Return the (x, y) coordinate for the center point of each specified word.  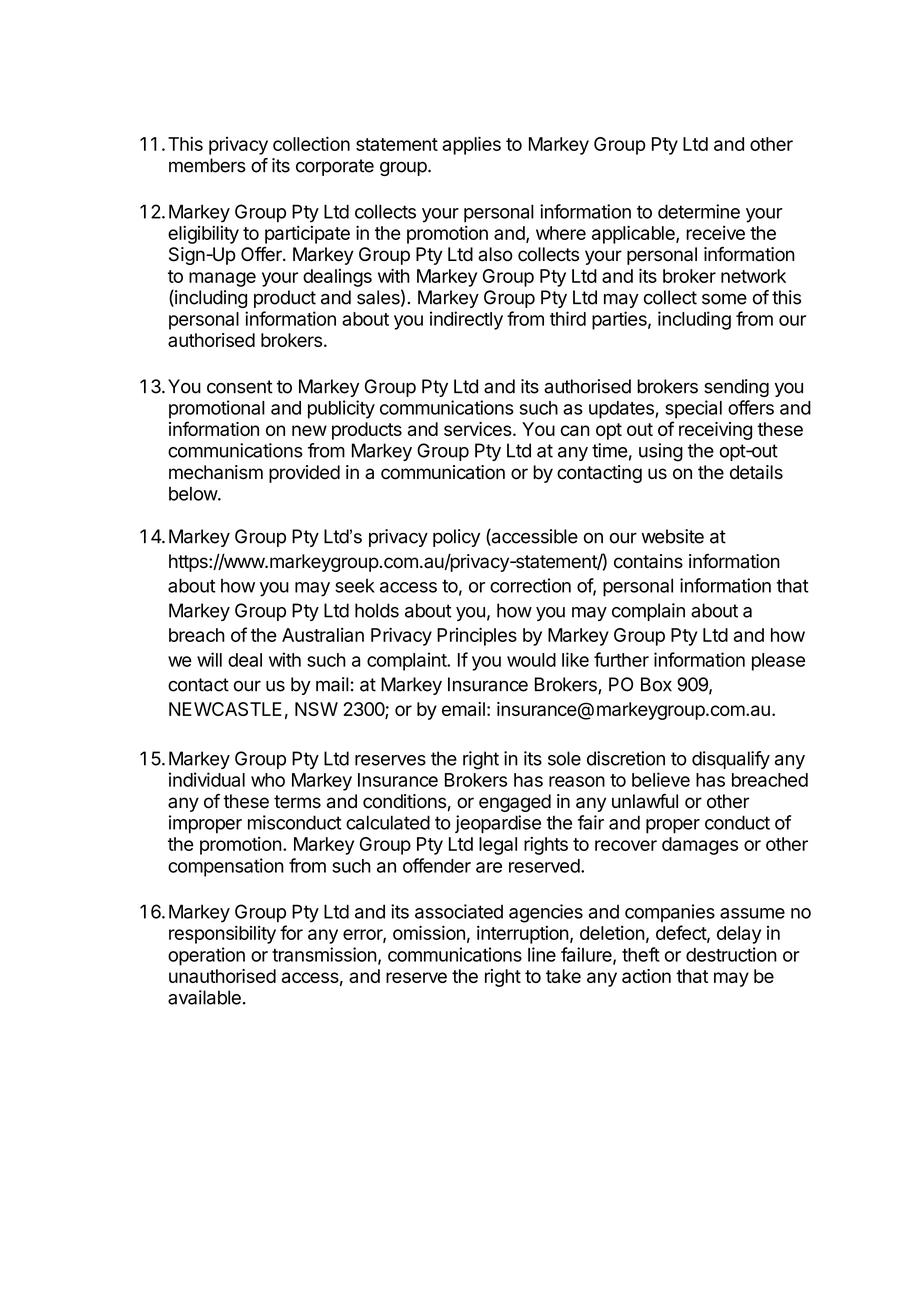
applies (471, 145)
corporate (335, 167)
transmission (324, 954)
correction (530, 585)
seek (355, 586)
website (672, 536)
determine (699, 211)
